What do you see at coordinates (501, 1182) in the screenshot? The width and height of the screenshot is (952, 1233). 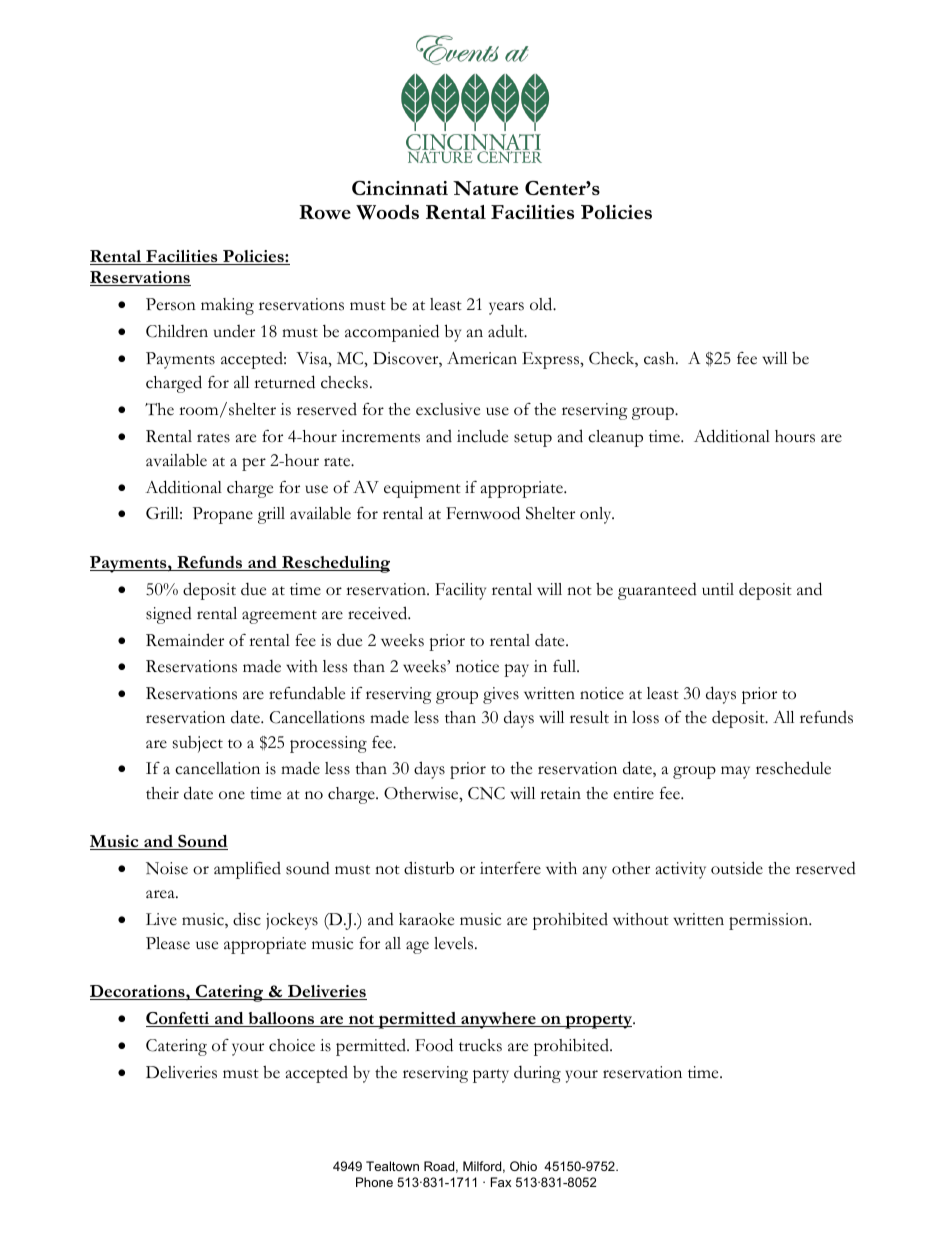 I see `Fax` at bounding box center [501, 1182].
